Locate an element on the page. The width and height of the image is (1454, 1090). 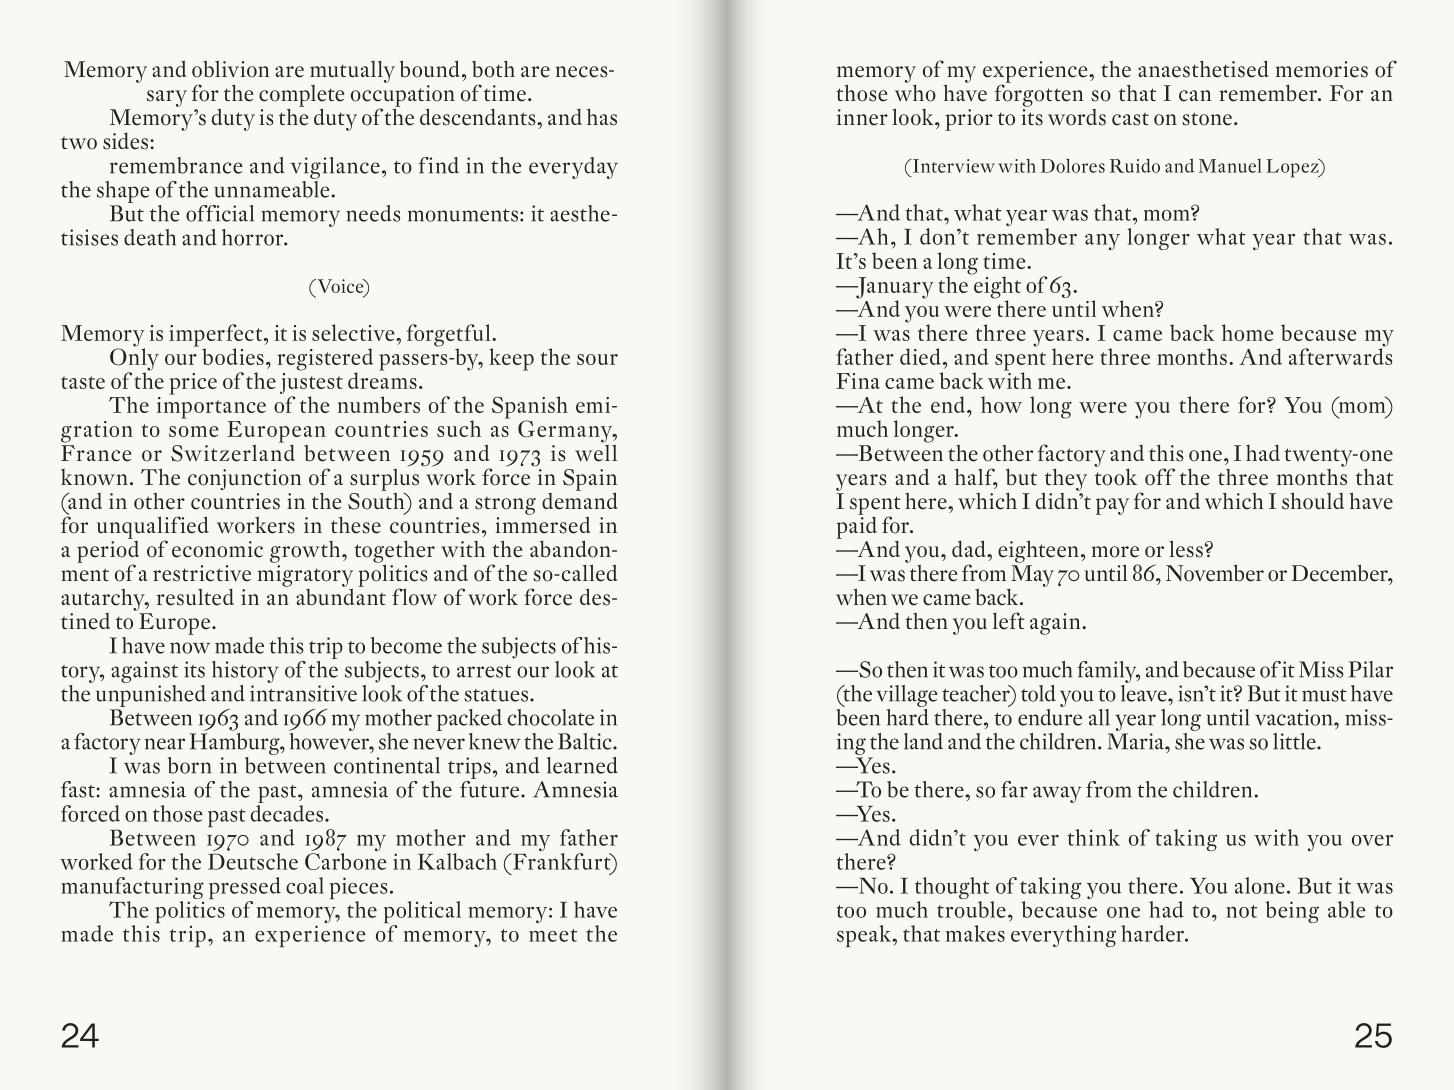
can is located at coordinates (1195, 96).
